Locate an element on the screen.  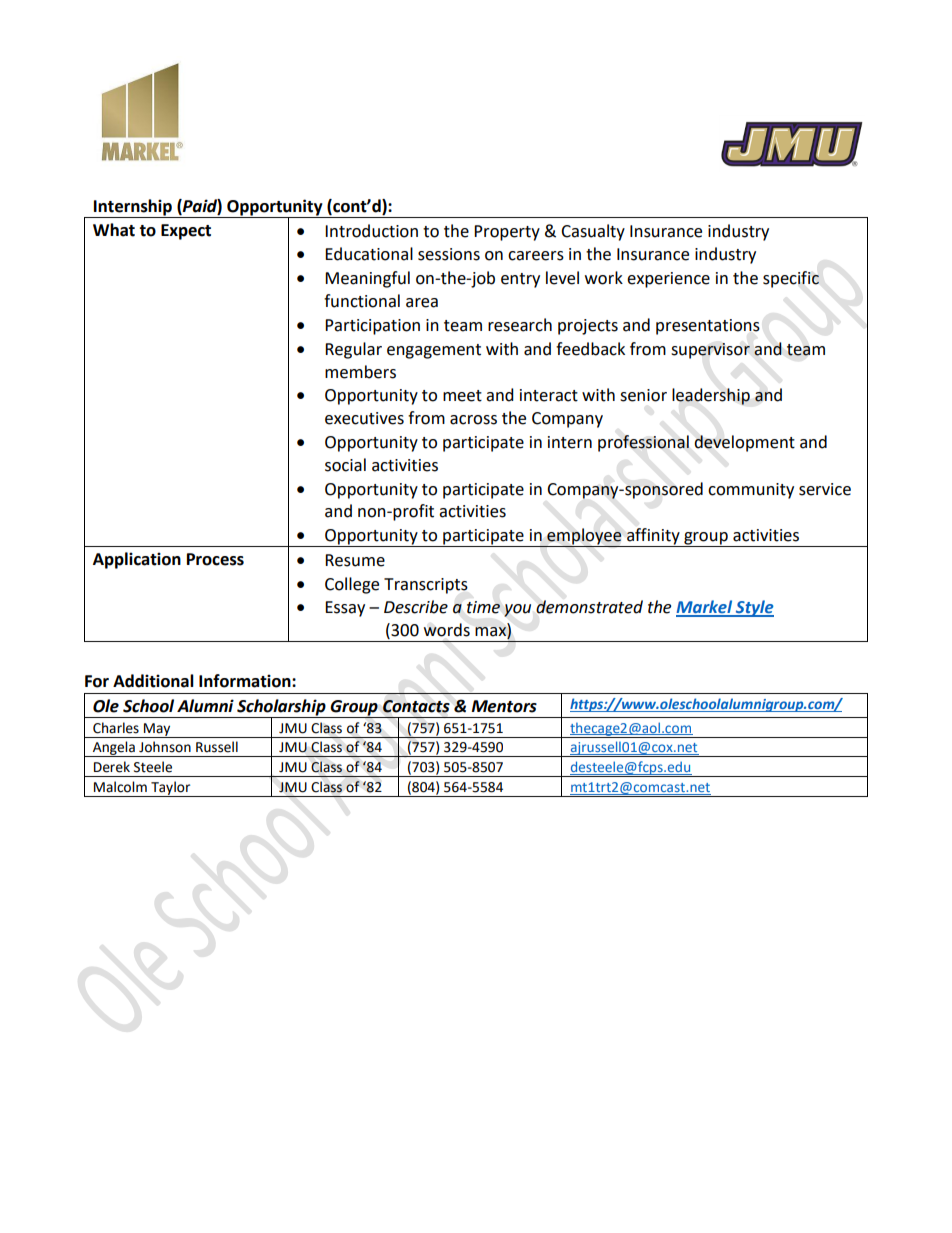
specific is located at coordinates (791, 279).
